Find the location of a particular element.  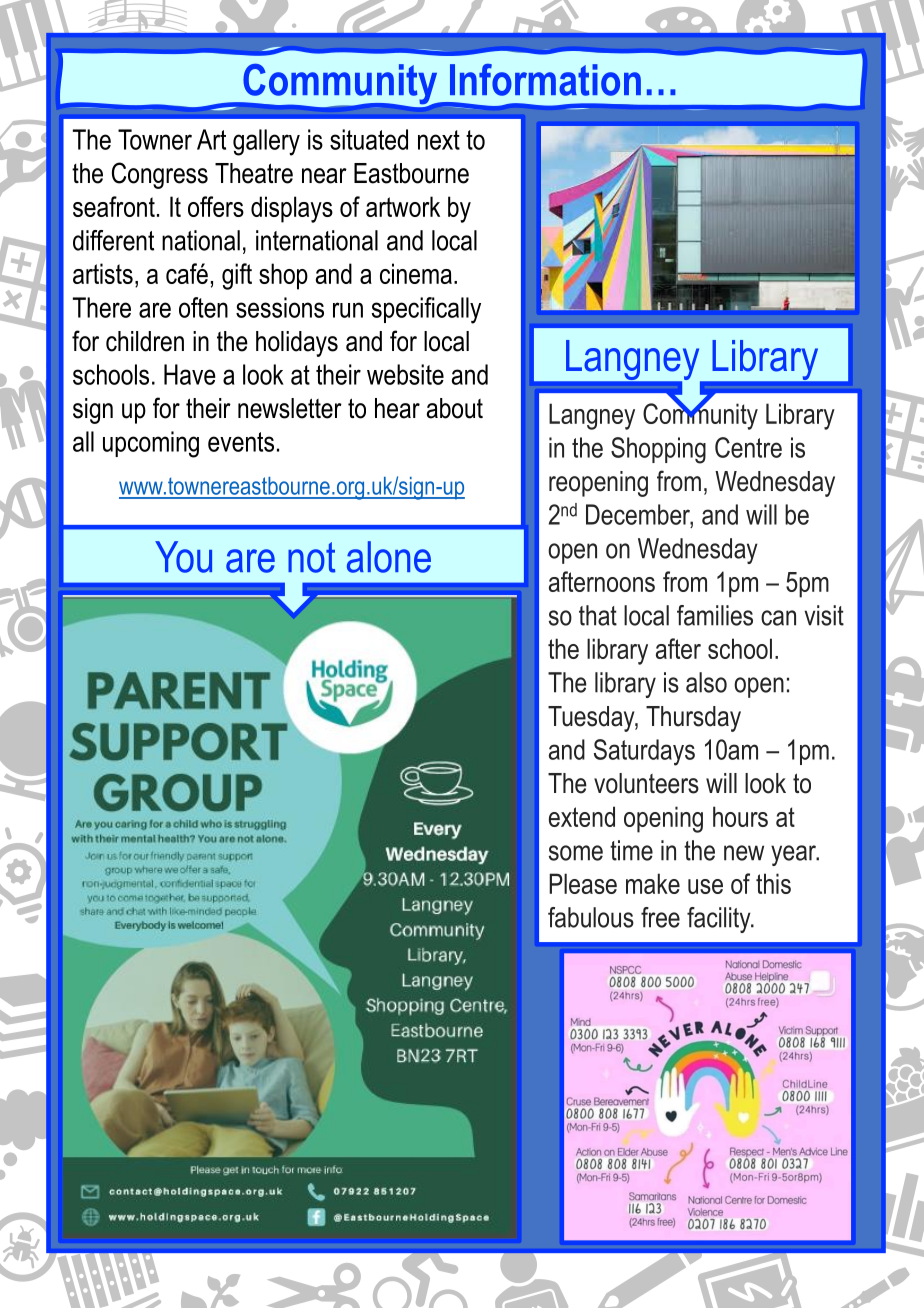

not is located at coordinates (311, 557).
